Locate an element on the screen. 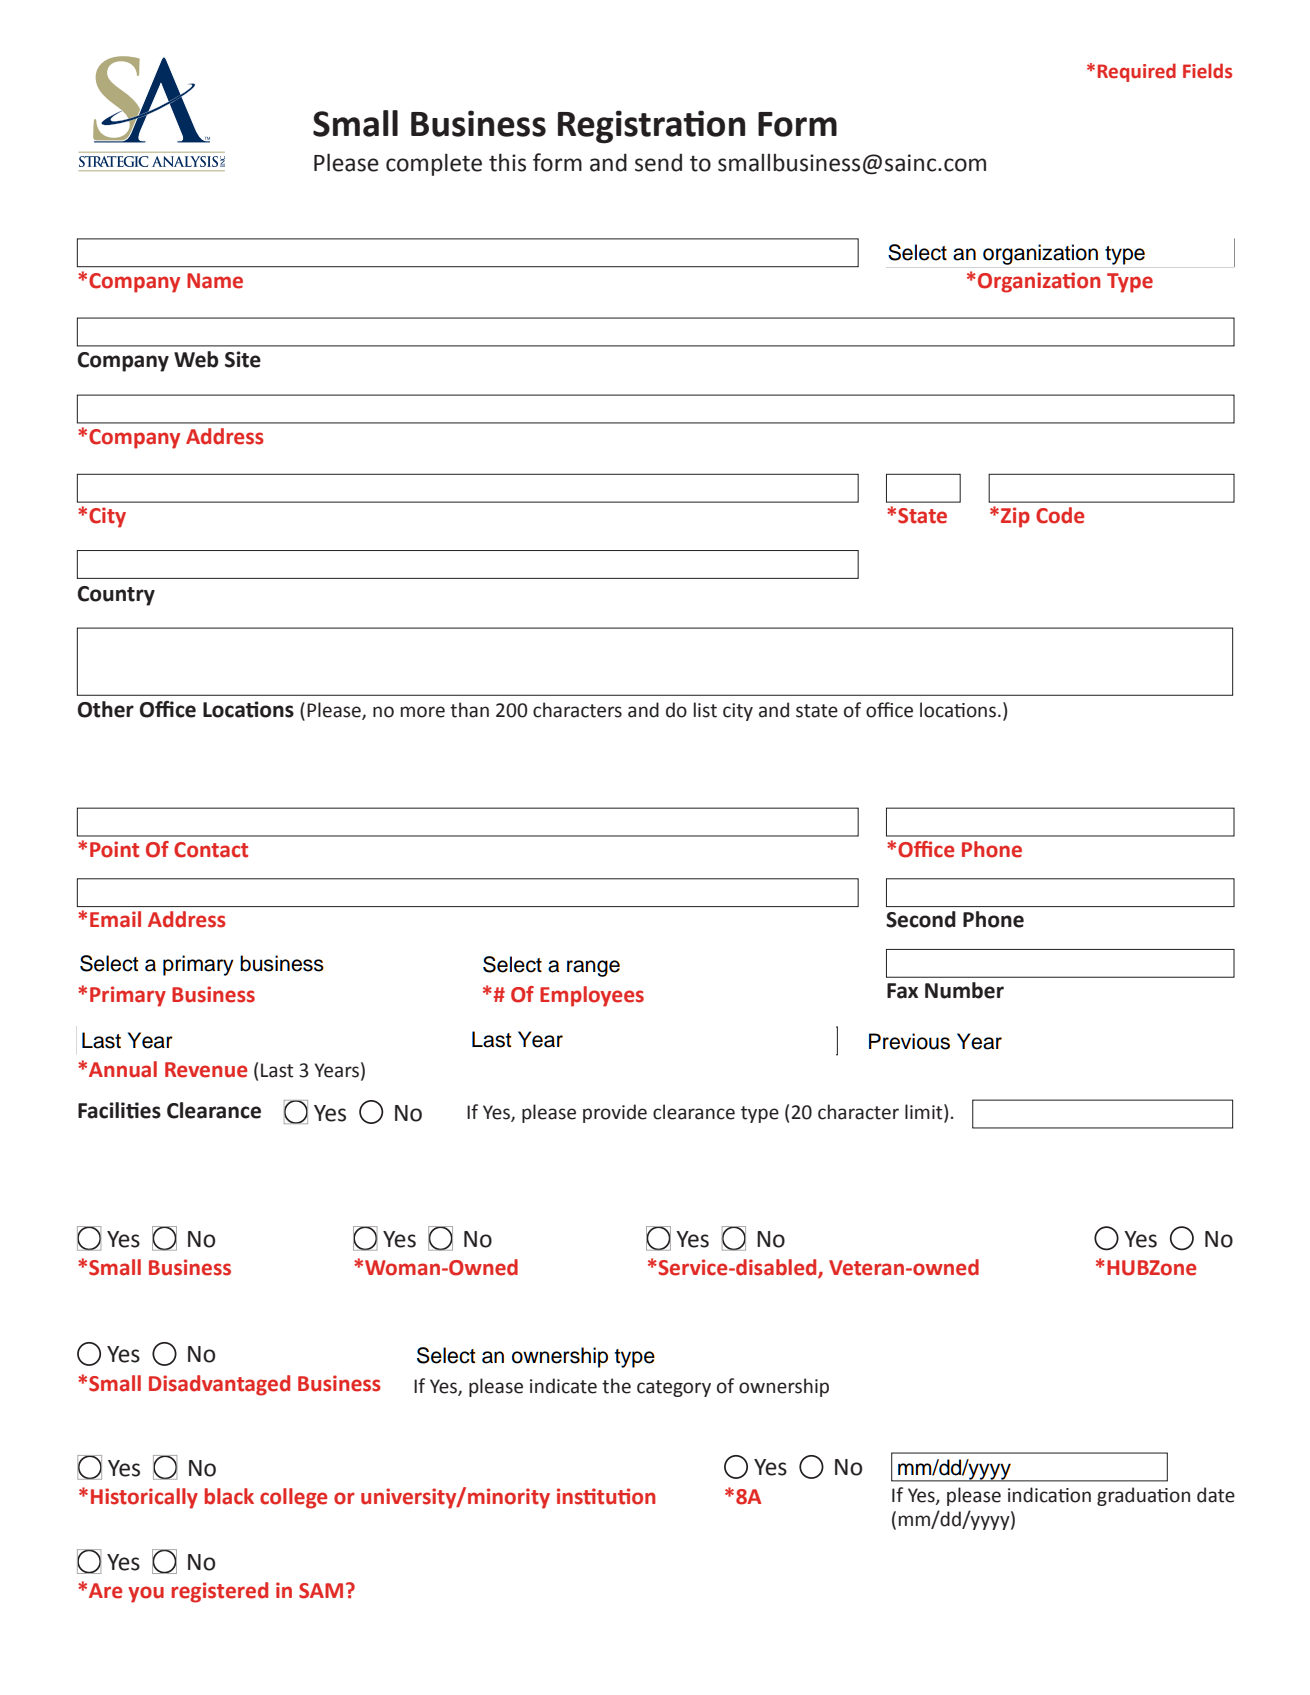 The height and width of the screenshot is (1695, 1310). Contact is located at coordinates (211, 850).
